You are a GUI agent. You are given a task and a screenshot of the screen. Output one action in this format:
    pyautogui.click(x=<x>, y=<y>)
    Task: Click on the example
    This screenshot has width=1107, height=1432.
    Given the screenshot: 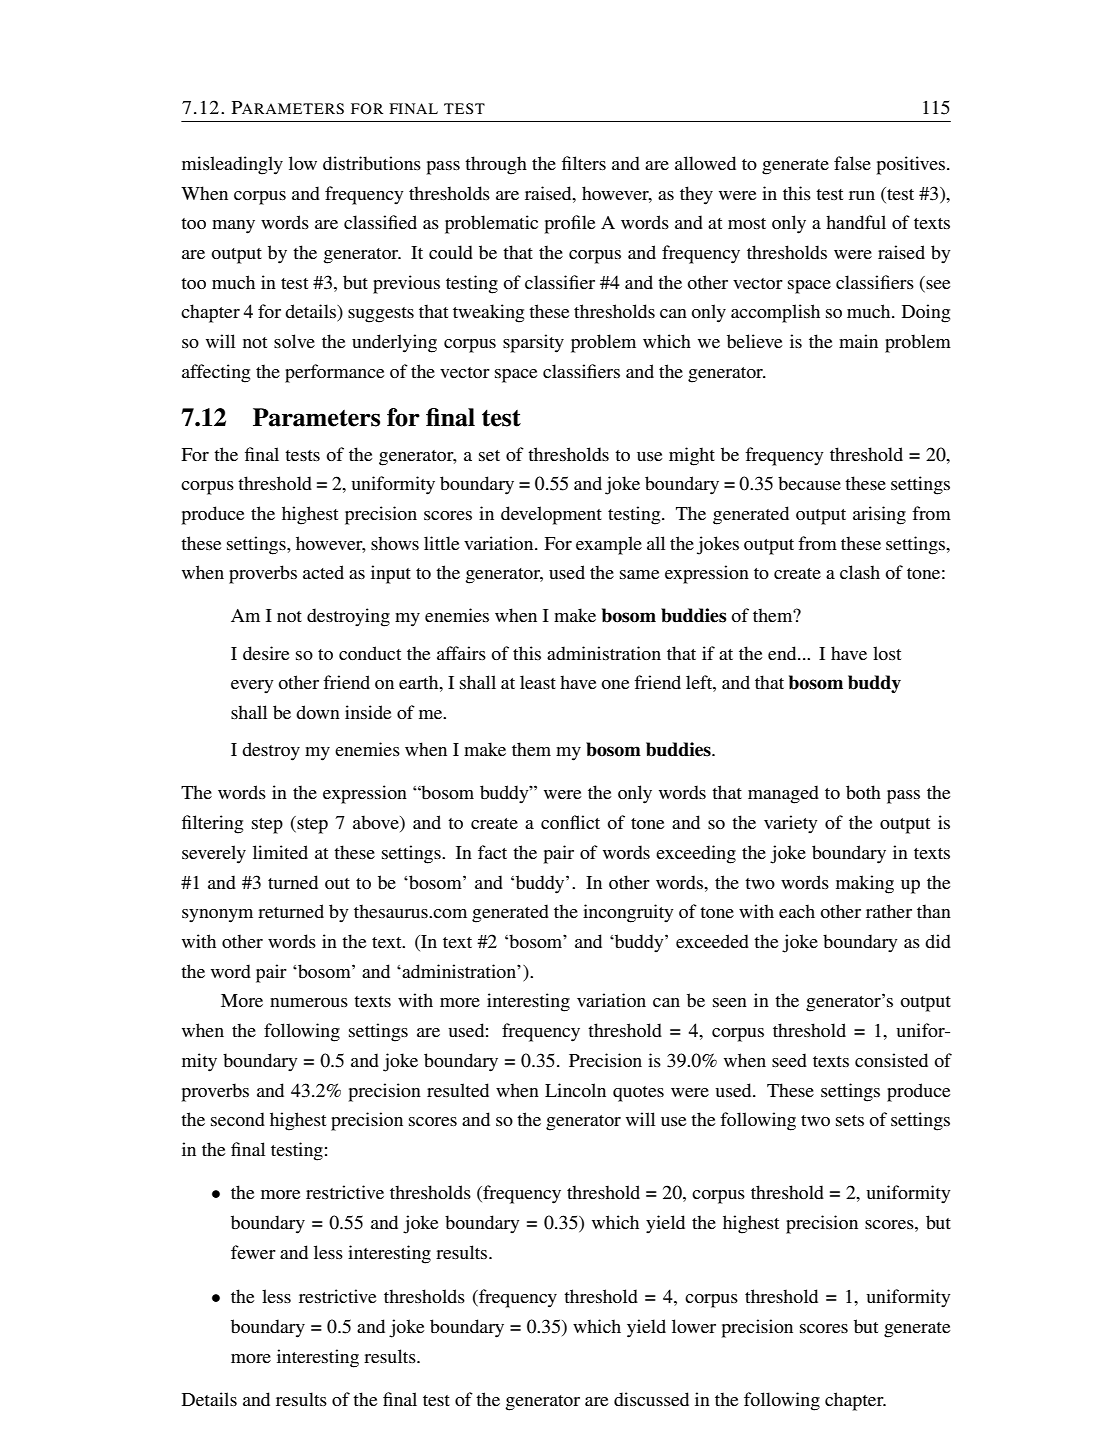 What is the action you would take?
    pyautogui.click(x=609, y=545)
